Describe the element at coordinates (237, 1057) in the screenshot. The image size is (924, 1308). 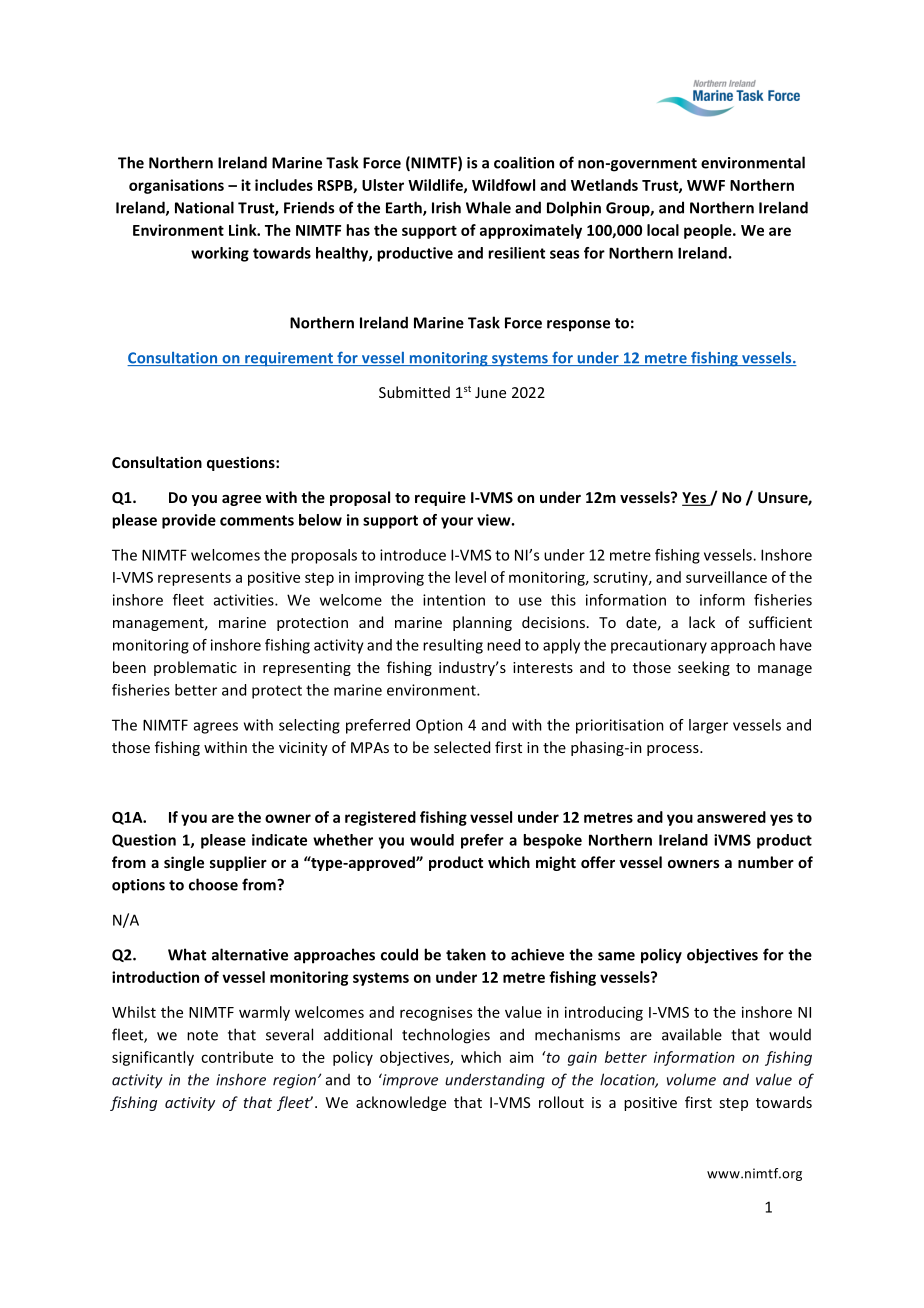
I see `contribute` at that location.
